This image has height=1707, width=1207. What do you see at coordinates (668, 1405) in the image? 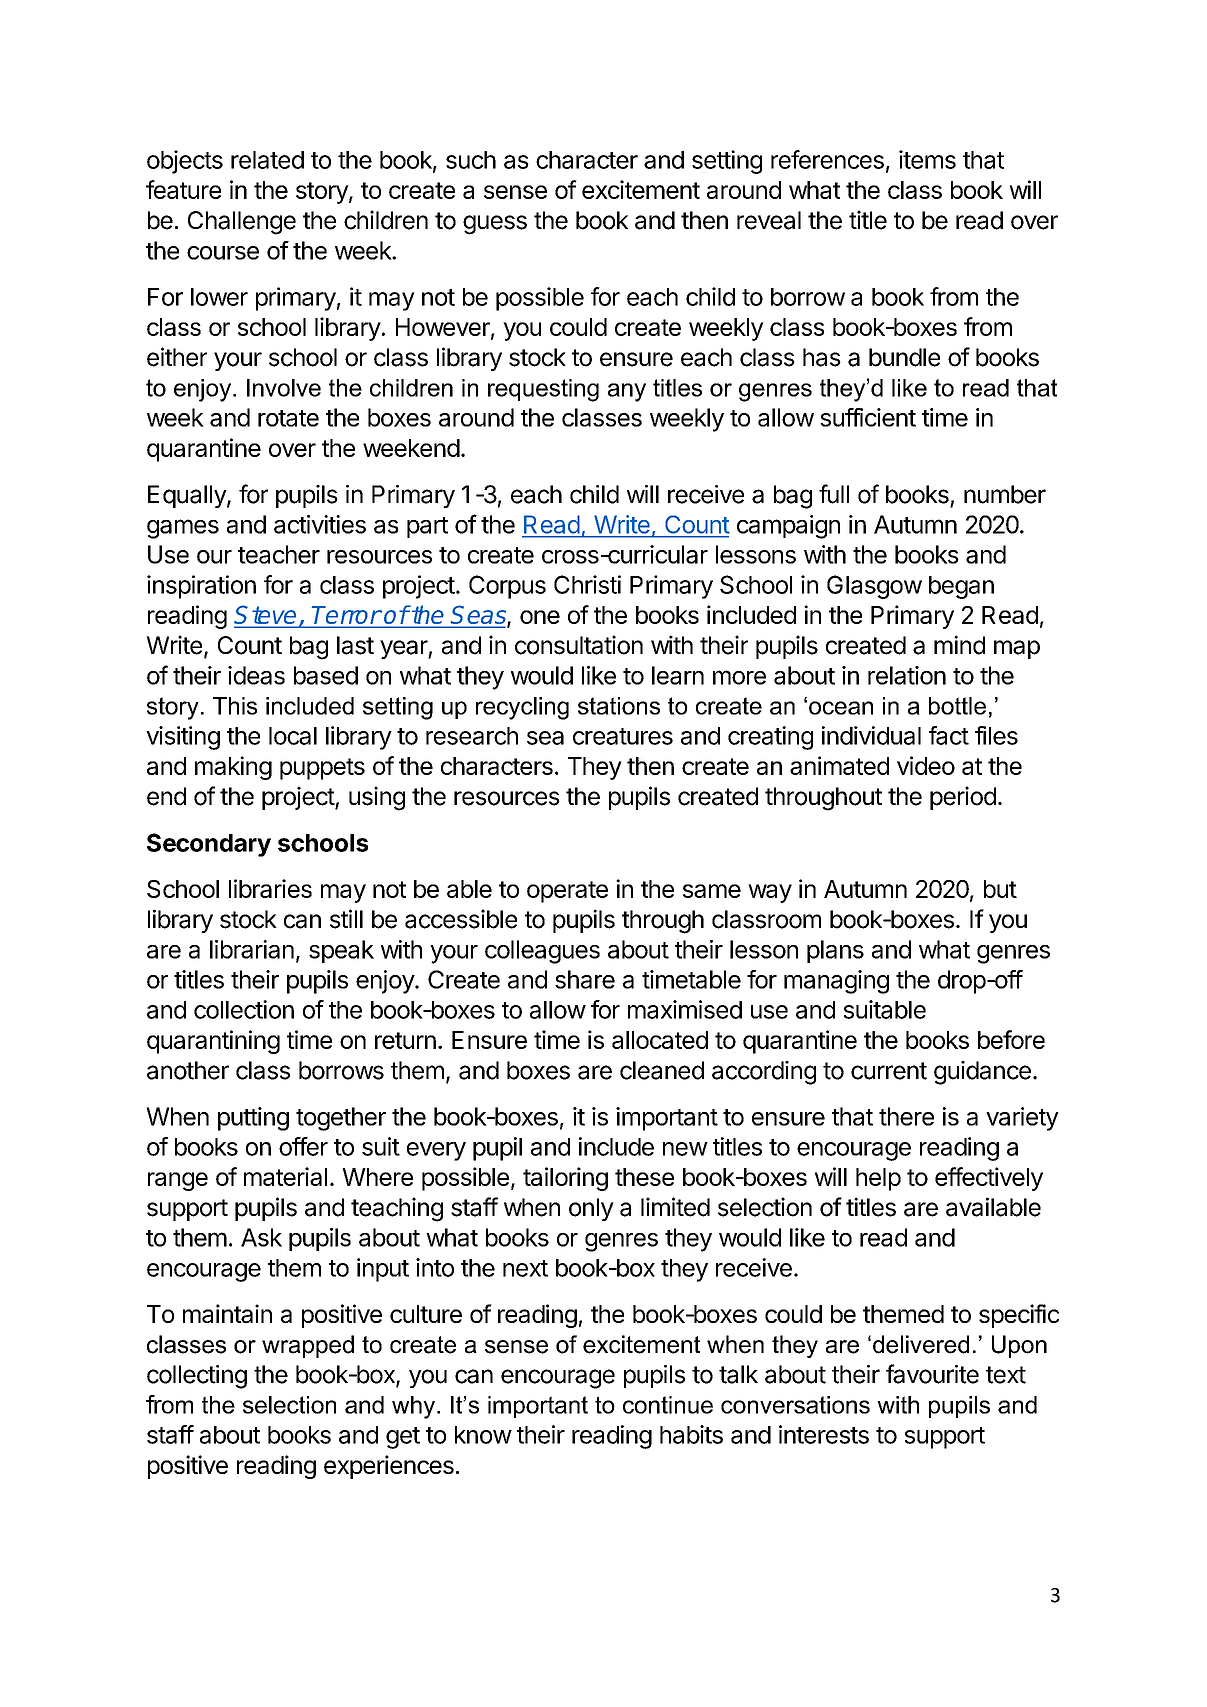
I see `continue` at bounding box center [668, 1405].
